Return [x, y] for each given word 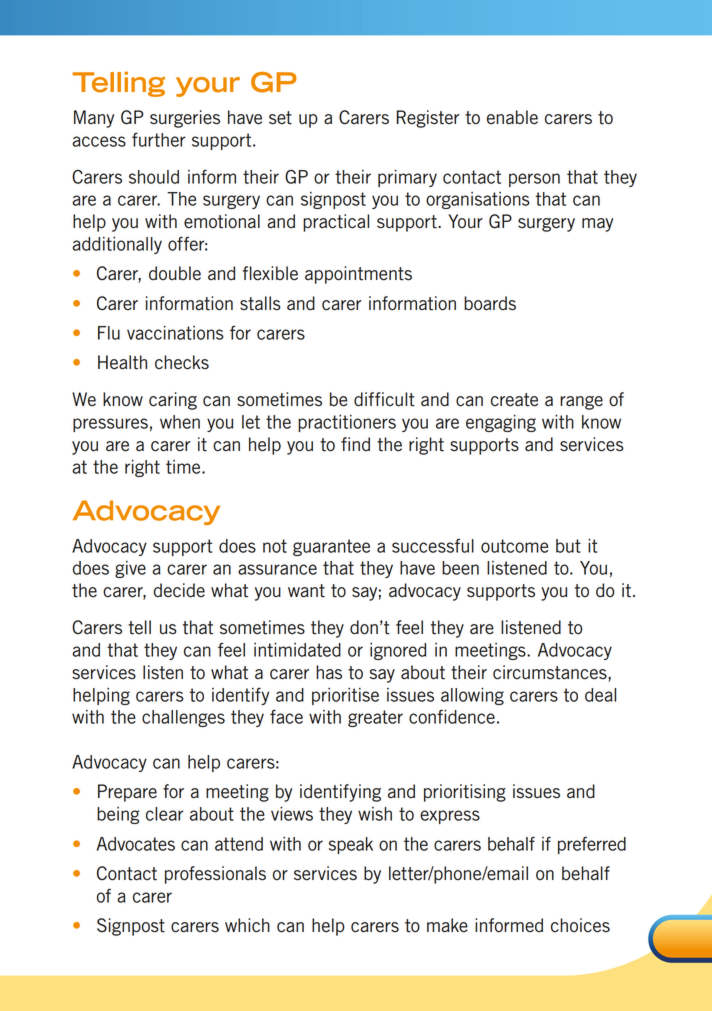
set [280, 118]
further [159, 139]
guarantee [331, 547]
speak [351, 845]
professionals [215, 875]
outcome [514, 546]
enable [512, 117]
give [130, 569]
